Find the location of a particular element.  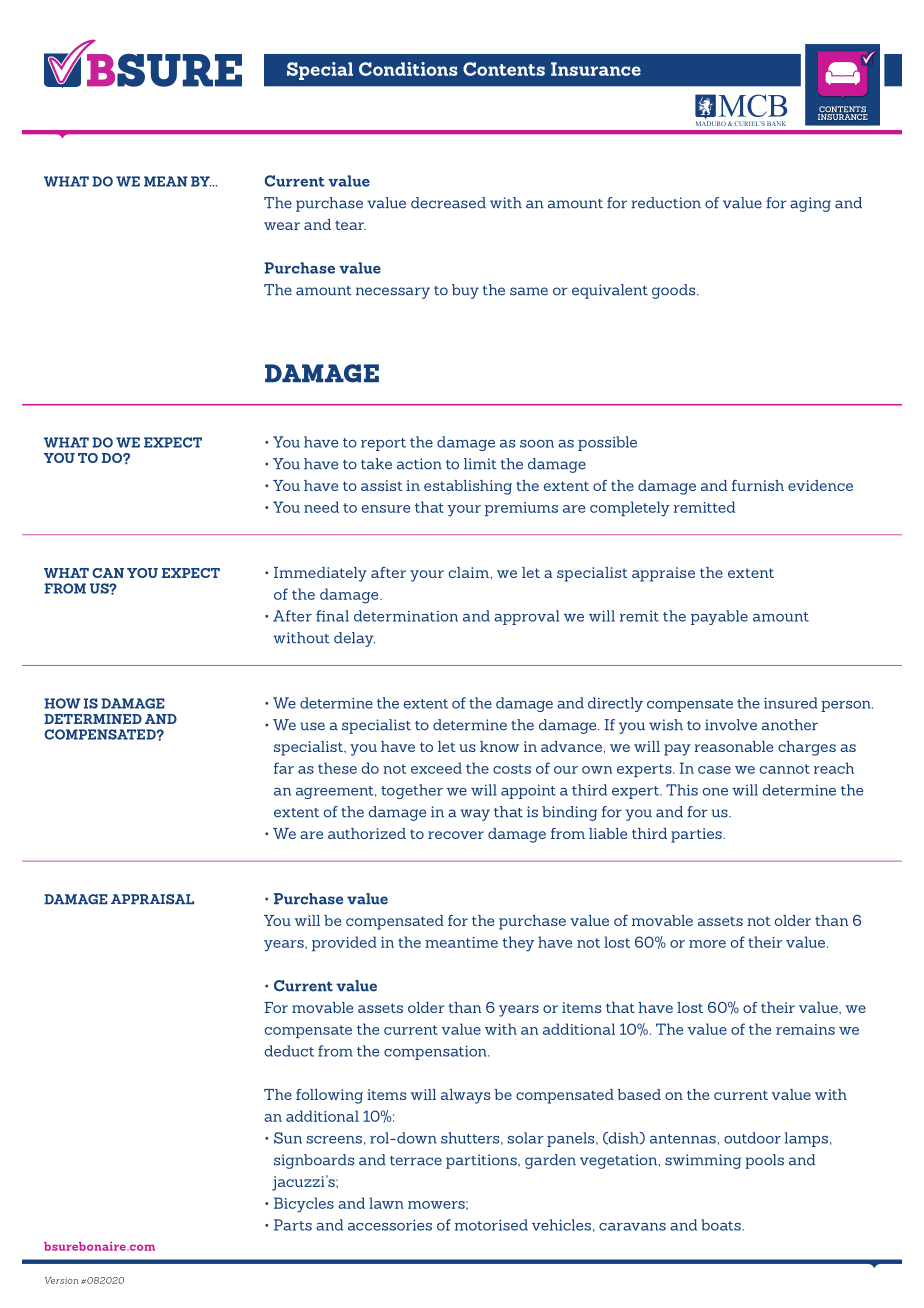

Version is located at coordinates (61, 1280).
